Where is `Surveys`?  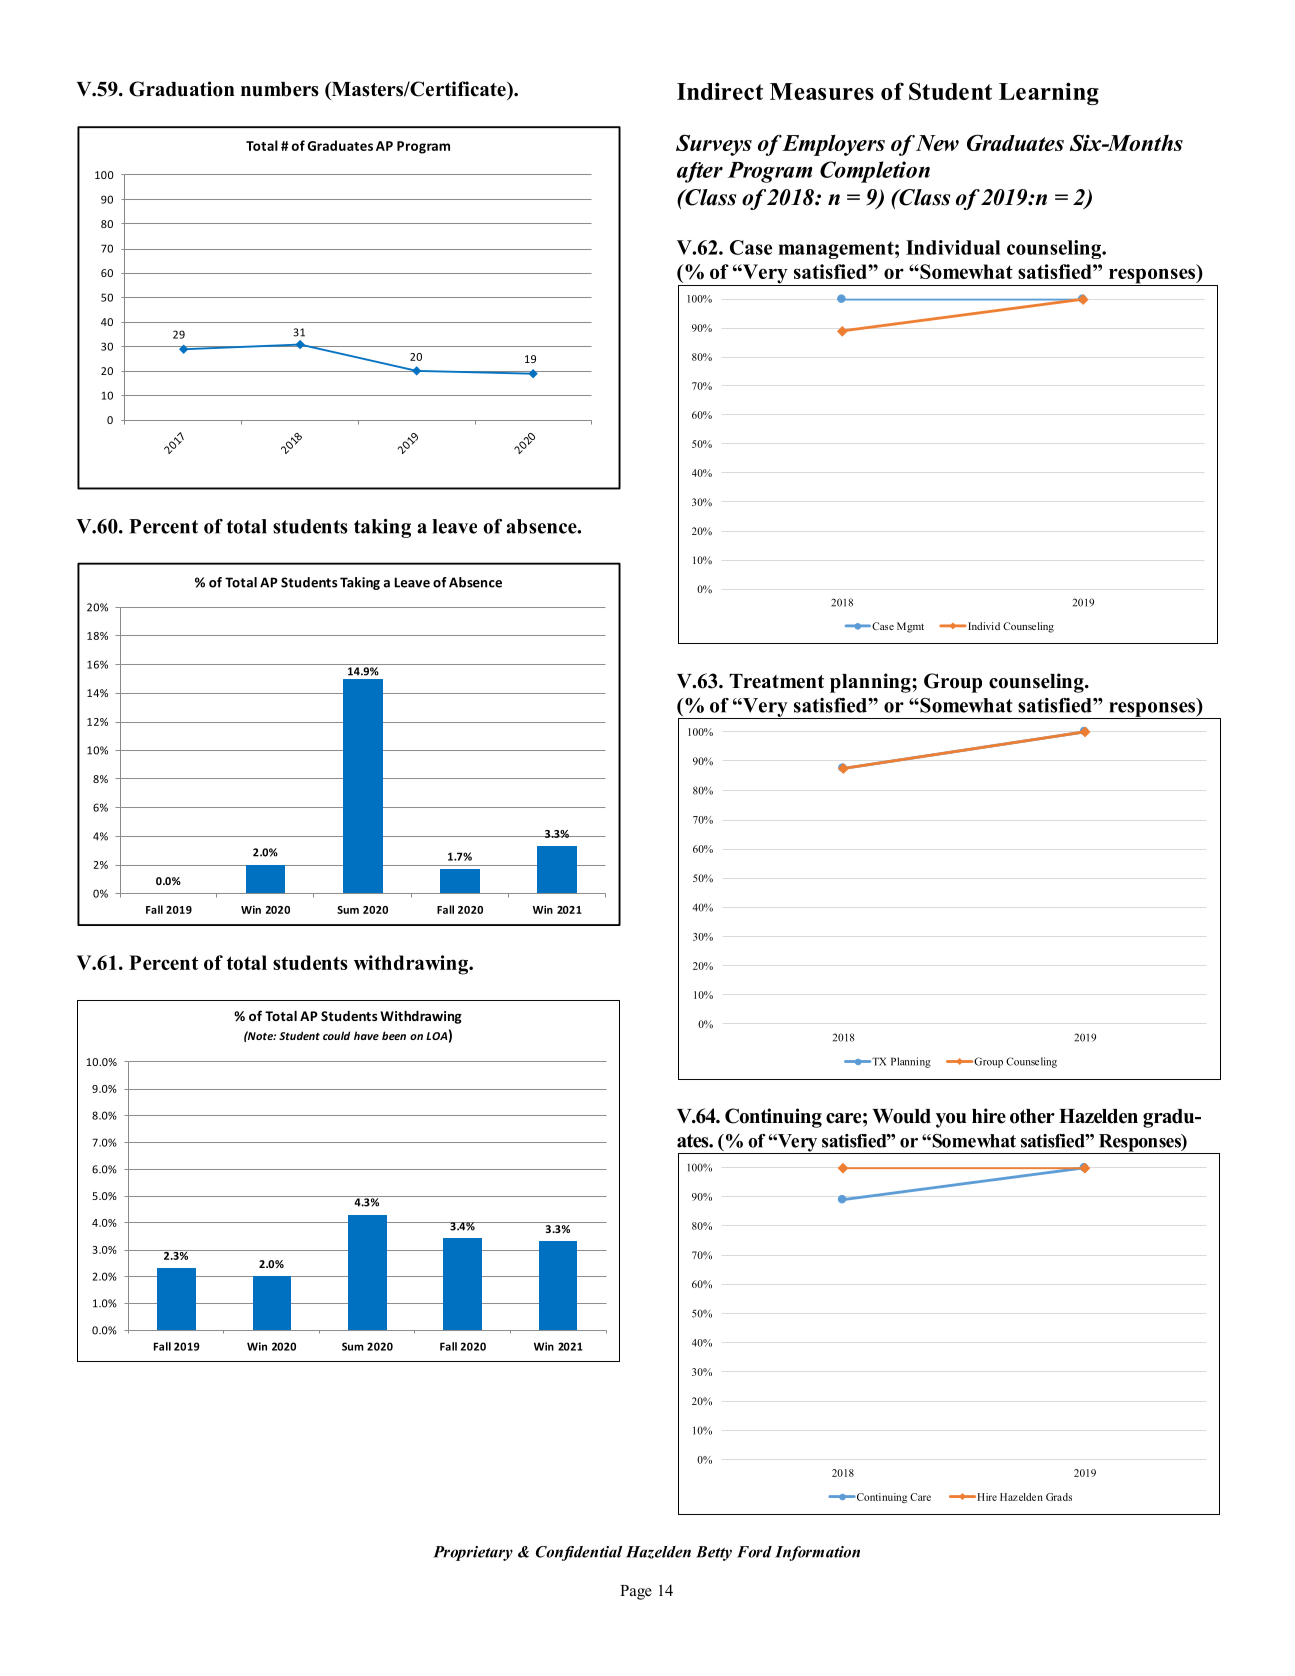
Surveys is located at coordinates (714, 145).
